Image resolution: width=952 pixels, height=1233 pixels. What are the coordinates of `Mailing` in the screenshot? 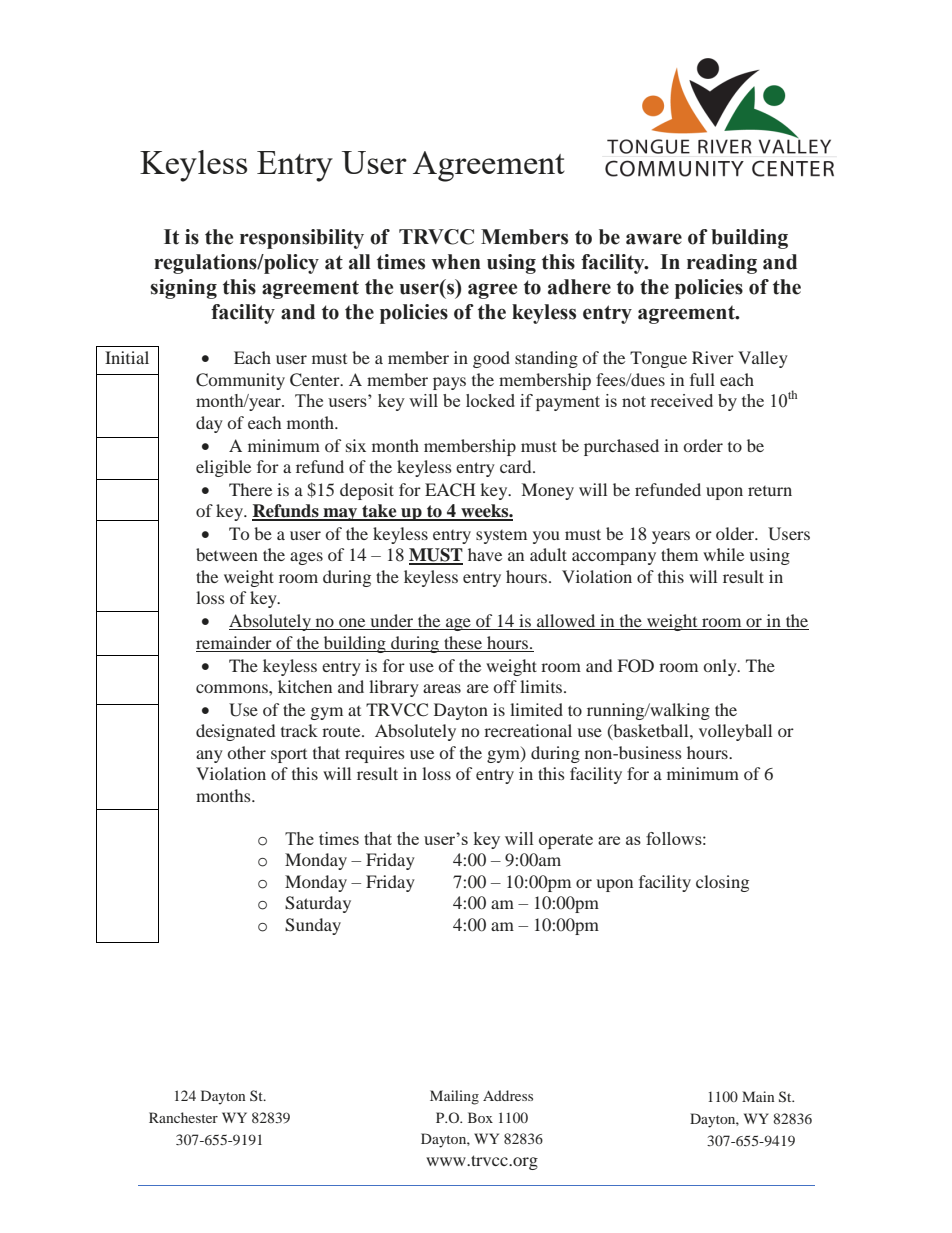 It's located at (454, 1097).
